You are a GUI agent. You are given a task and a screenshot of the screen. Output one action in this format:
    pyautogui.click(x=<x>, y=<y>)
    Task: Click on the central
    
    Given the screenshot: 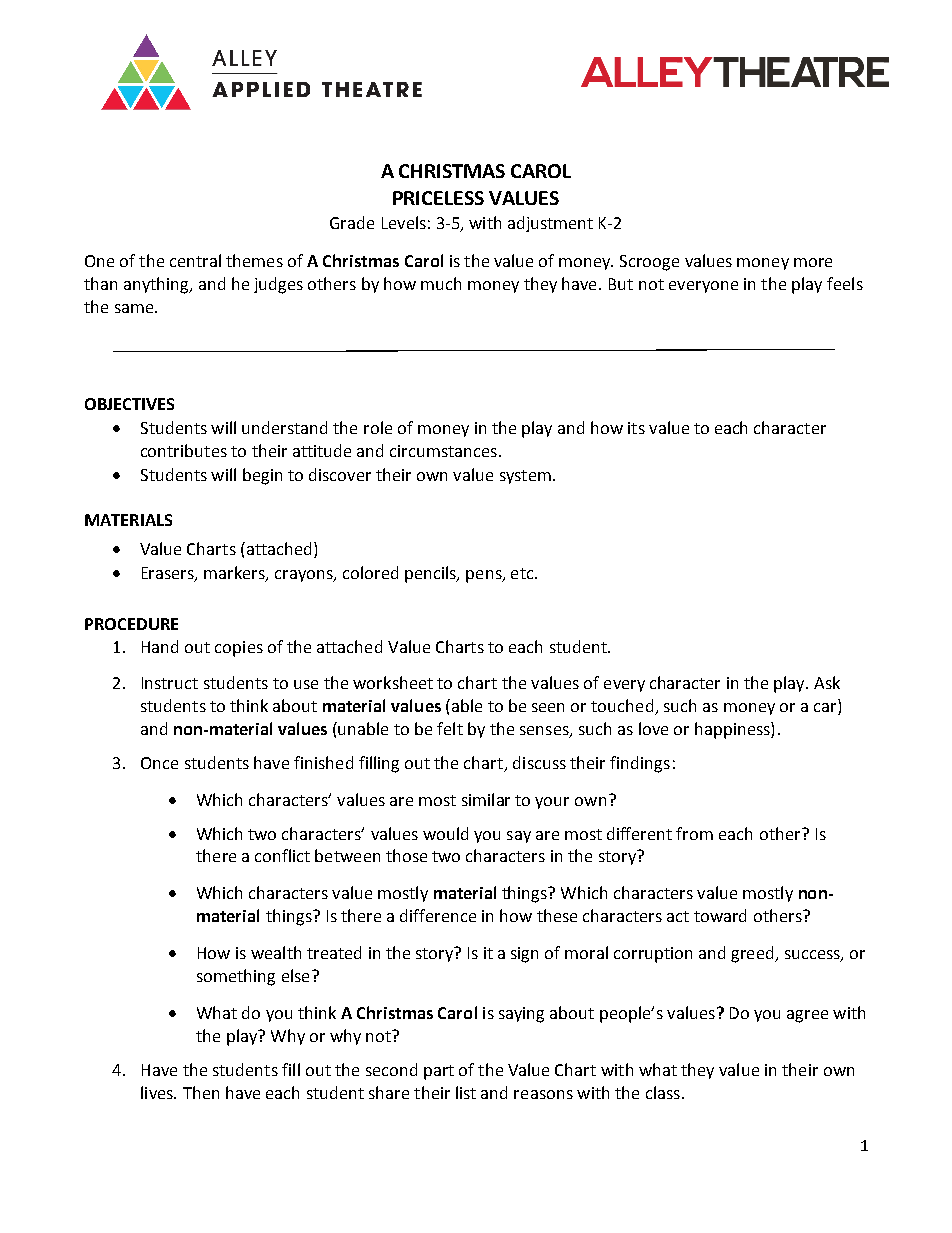 What is the action you would take?
    pyautogui.click(x=195, y=260)
